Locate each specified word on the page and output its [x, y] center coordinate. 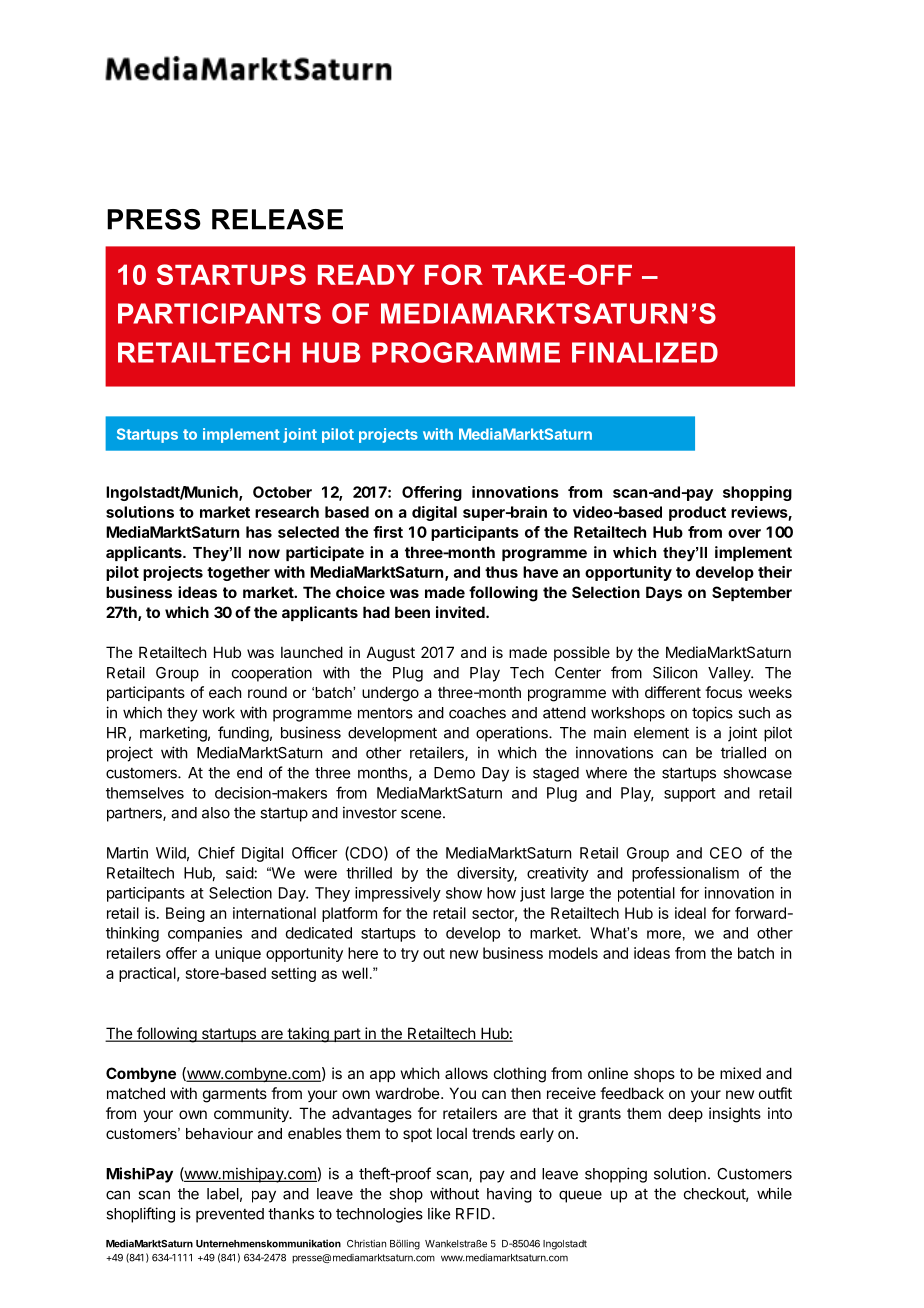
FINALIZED [645, 352]
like [439, 1213]
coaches [477, 713]
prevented [230, 1215]
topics [712, 714]
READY [366, 275]
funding [243, 734]
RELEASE [277, 219]
